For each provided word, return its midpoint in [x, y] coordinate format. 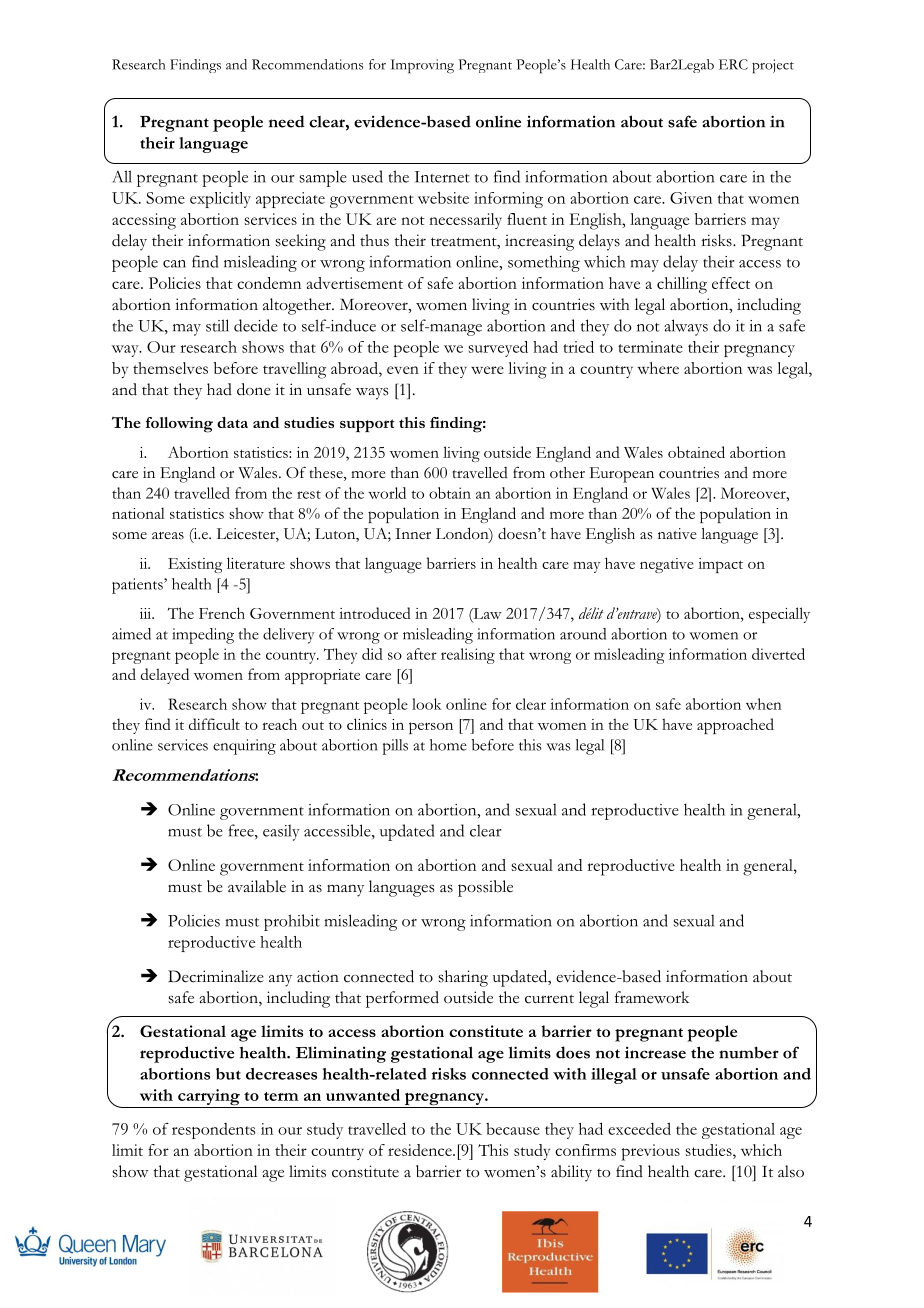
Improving [422, 66]
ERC [733, 64]
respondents [213, 1131]
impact [720, 565]
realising [468, 656]
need [287, 121]
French [222, 613]
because [513, 1129]
